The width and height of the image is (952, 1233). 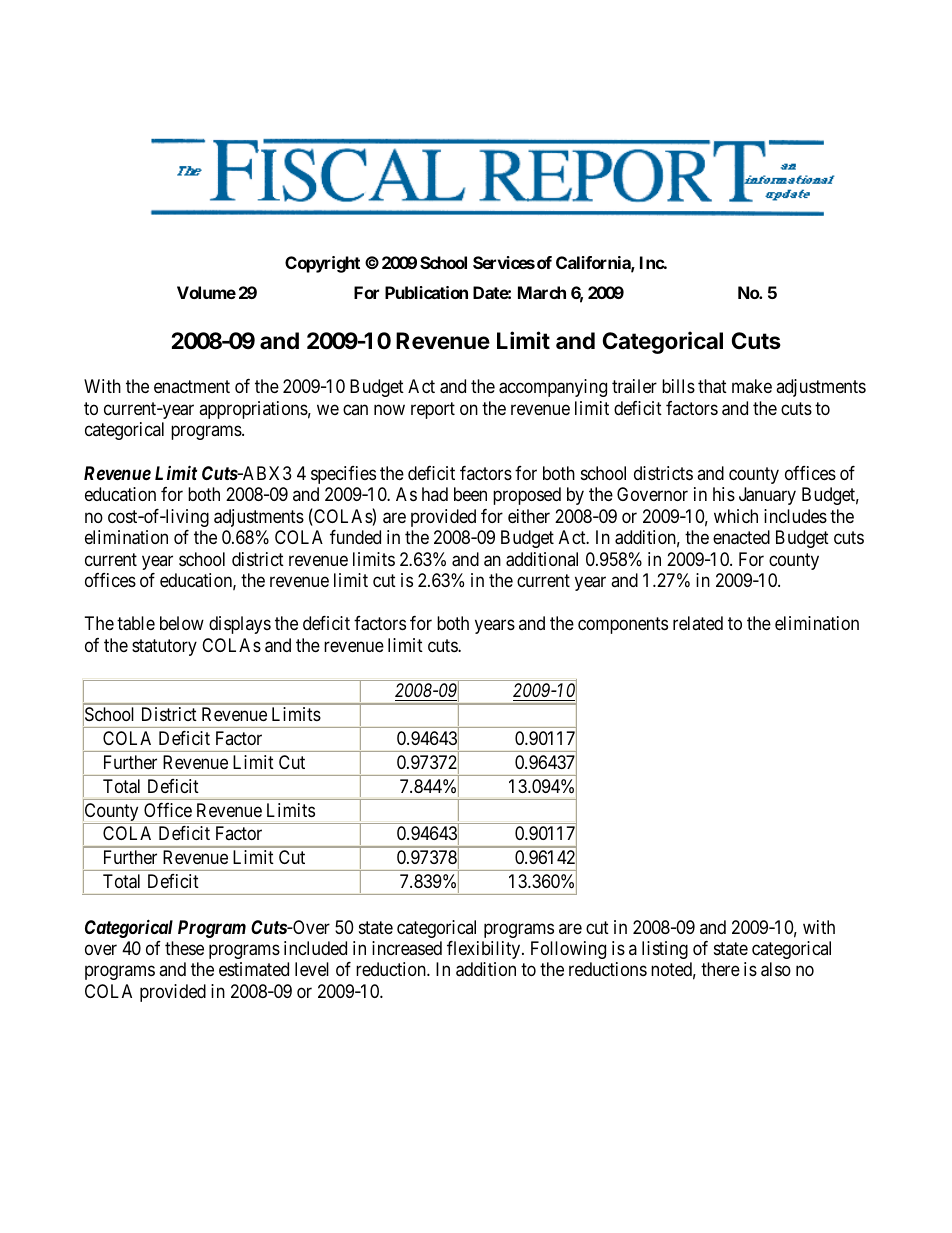 What do you see at coordinates (665, 950) in the image?
I see `listing` at bounding box center [665, 950].
